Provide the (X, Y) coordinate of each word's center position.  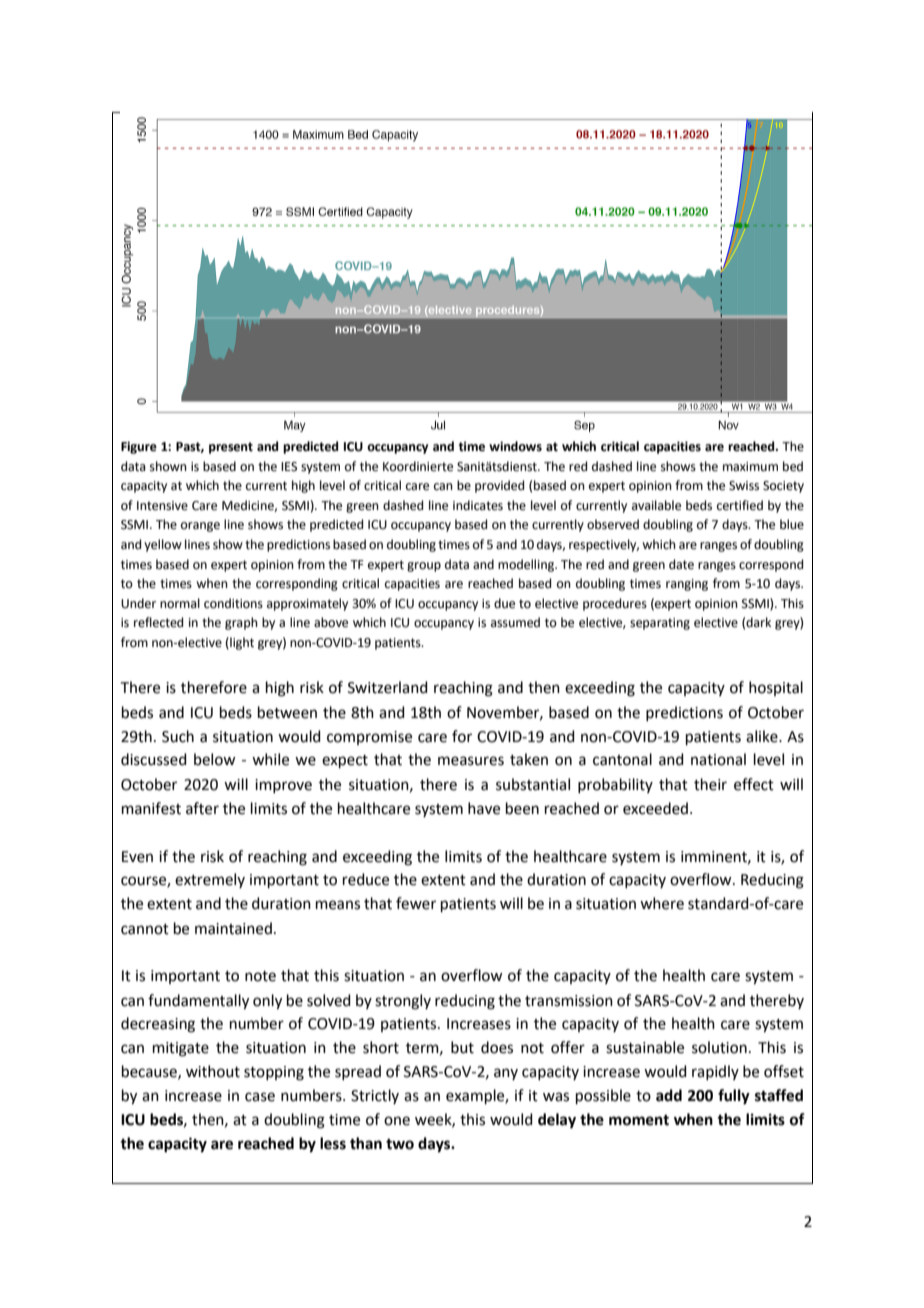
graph (241, 623)
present (231, 448)
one (397, 1121)
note (260, 976)
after (202, 808)
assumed (515, 622)
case (260, 1097)
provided (499, 486)
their (710, 784)
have (484, 808)
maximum (750, 467)
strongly (403, 1002)
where (662, 903)
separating (660, 624)
